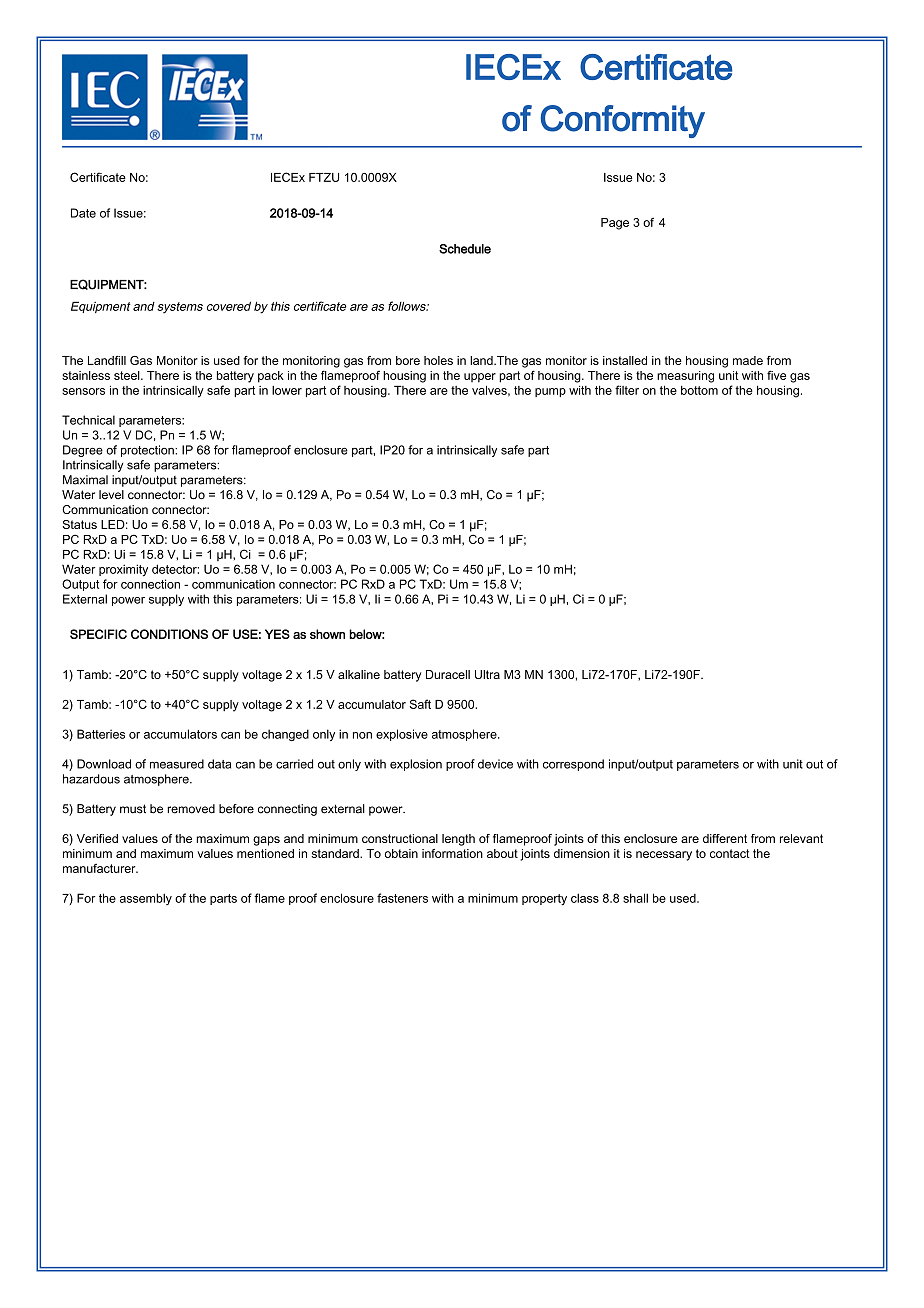  I want to click on Duracell, so click(448, 674).
